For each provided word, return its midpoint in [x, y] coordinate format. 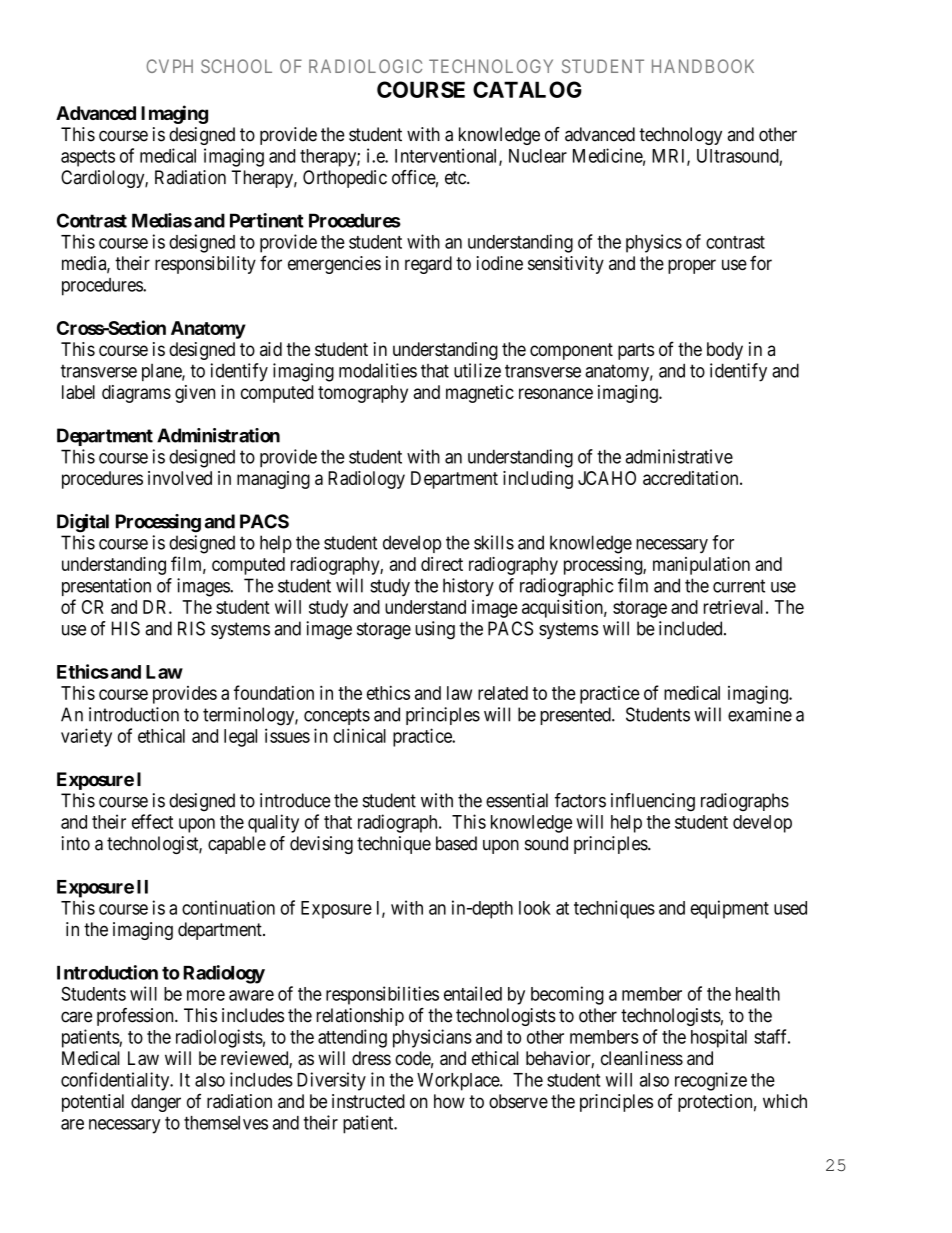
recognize [711, 1081]
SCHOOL [236, 66]
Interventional [447, 156]
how [449, 1101]
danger [156, 1103]
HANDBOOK [703, 66]
